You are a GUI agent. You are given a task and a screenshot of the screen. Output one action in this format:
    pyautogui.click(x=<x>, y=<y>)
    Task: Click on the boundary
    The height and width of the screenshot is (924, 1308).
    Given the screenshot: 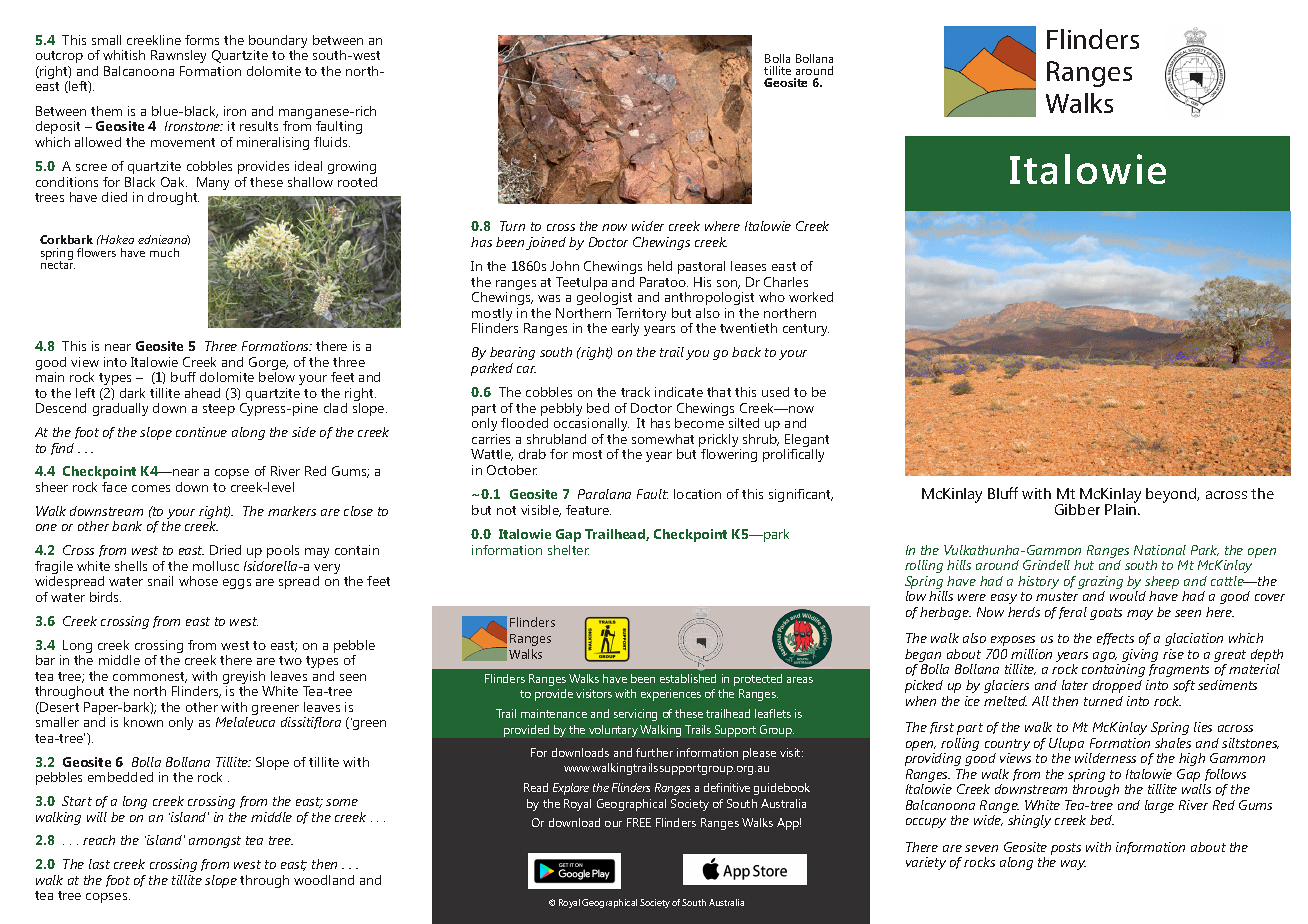 What is the action you would take?
    pyautogui.click(x=278, y=43)
